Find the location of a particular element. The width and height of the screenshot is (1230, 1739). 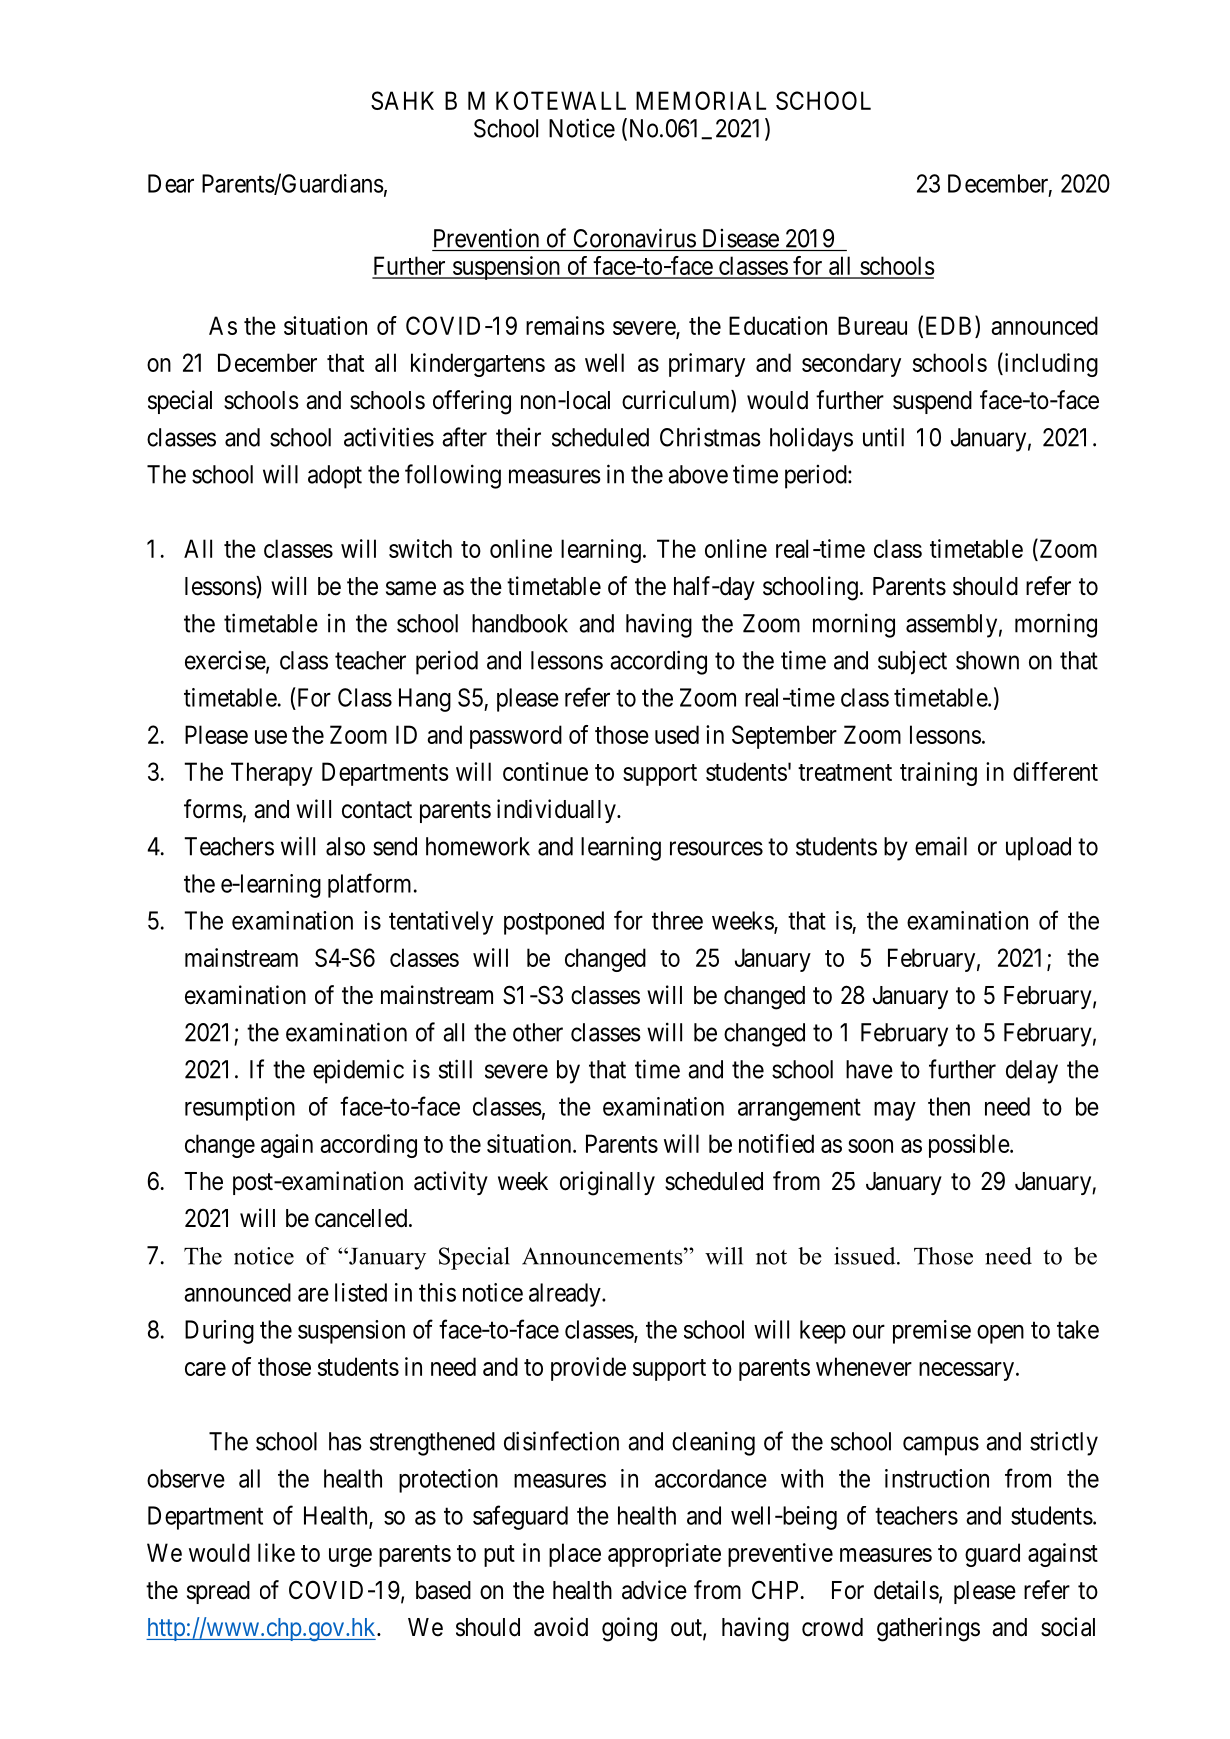

Bureau is located at coordinates (872, 325).
